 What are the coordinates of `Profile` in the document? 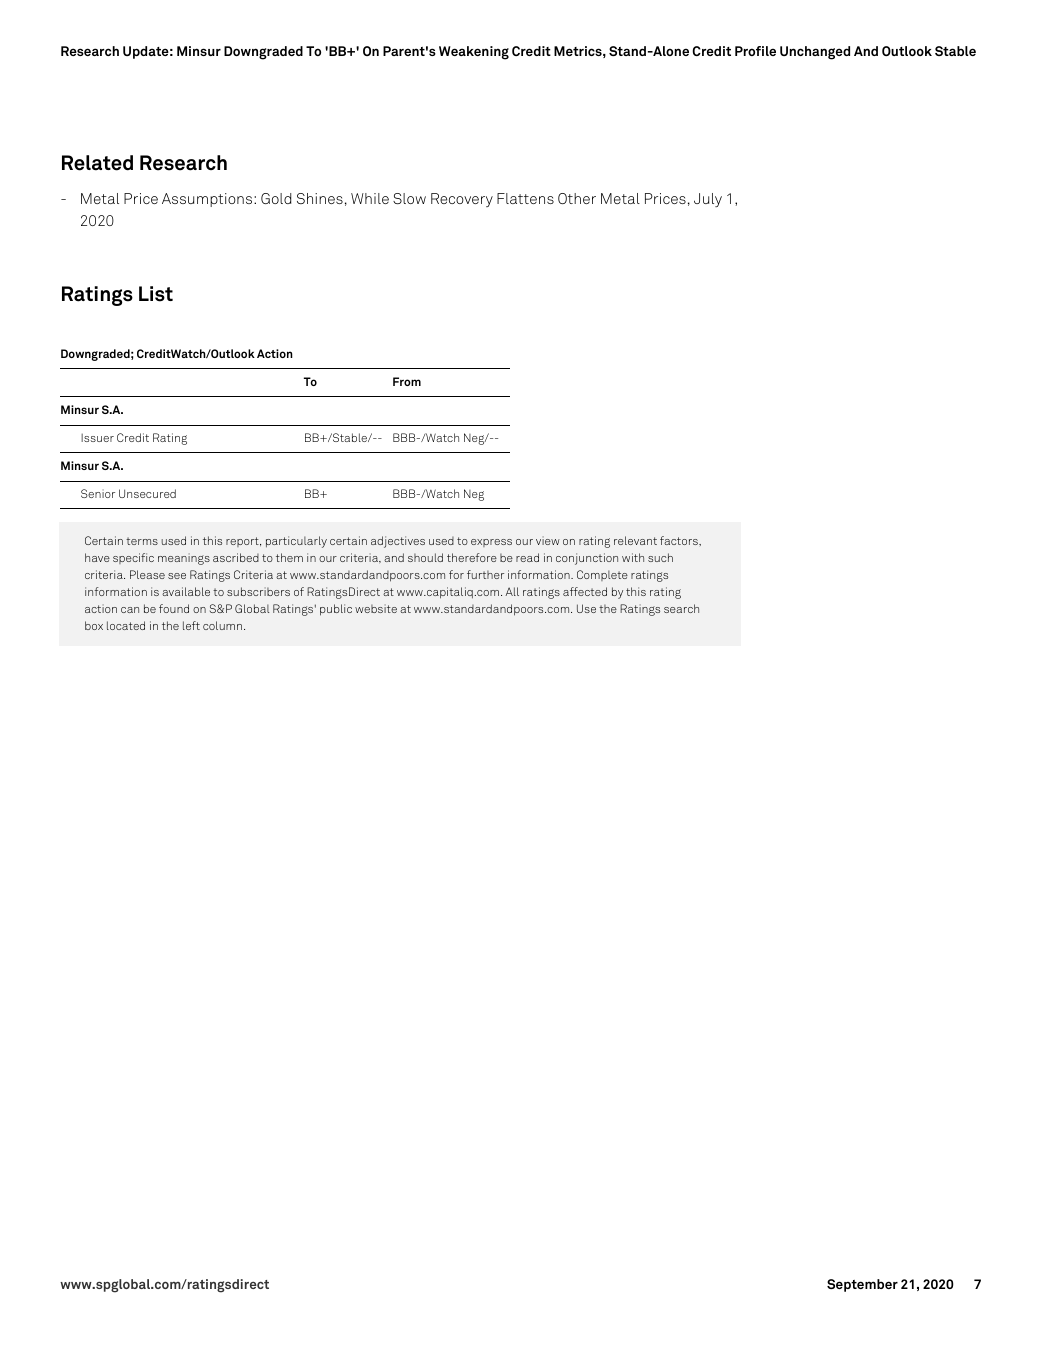 It's located at (755, 51).
